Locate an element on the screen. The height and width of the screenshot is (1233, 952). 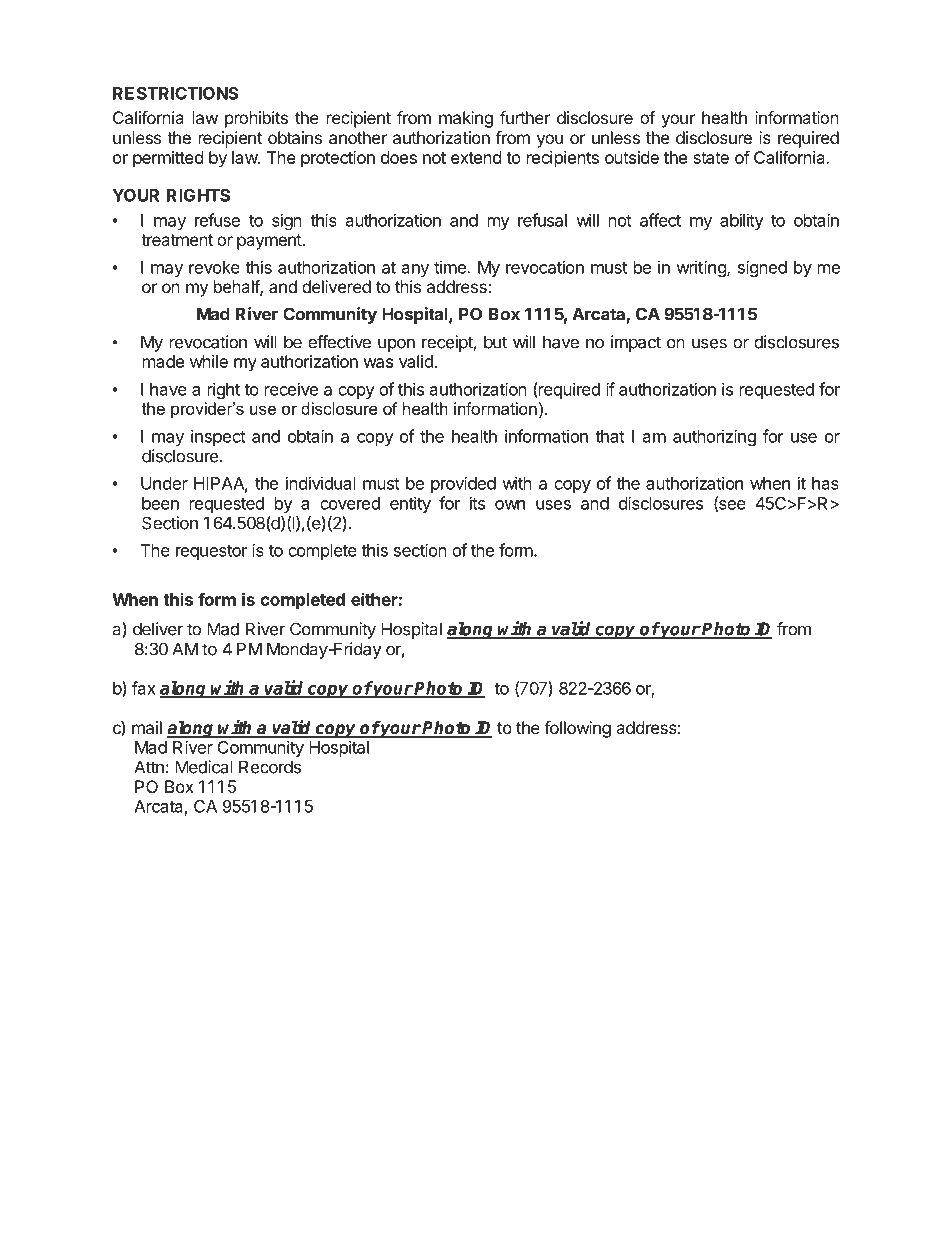
provided is located at coordinates (463, 484).
